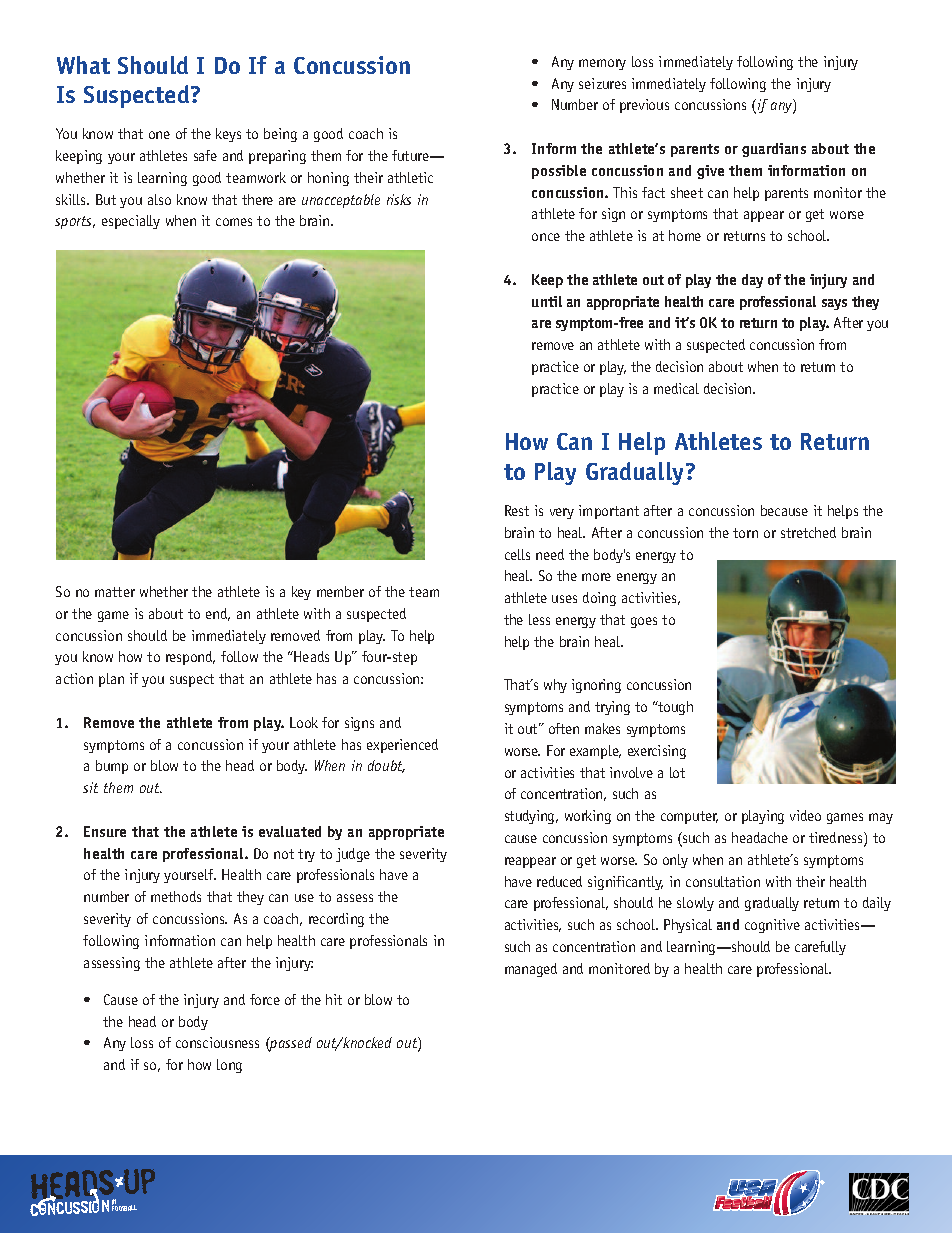  What do you see at coordinates (808, 532) in the document?
I see `stretched` at bounding box center [808, 532].
